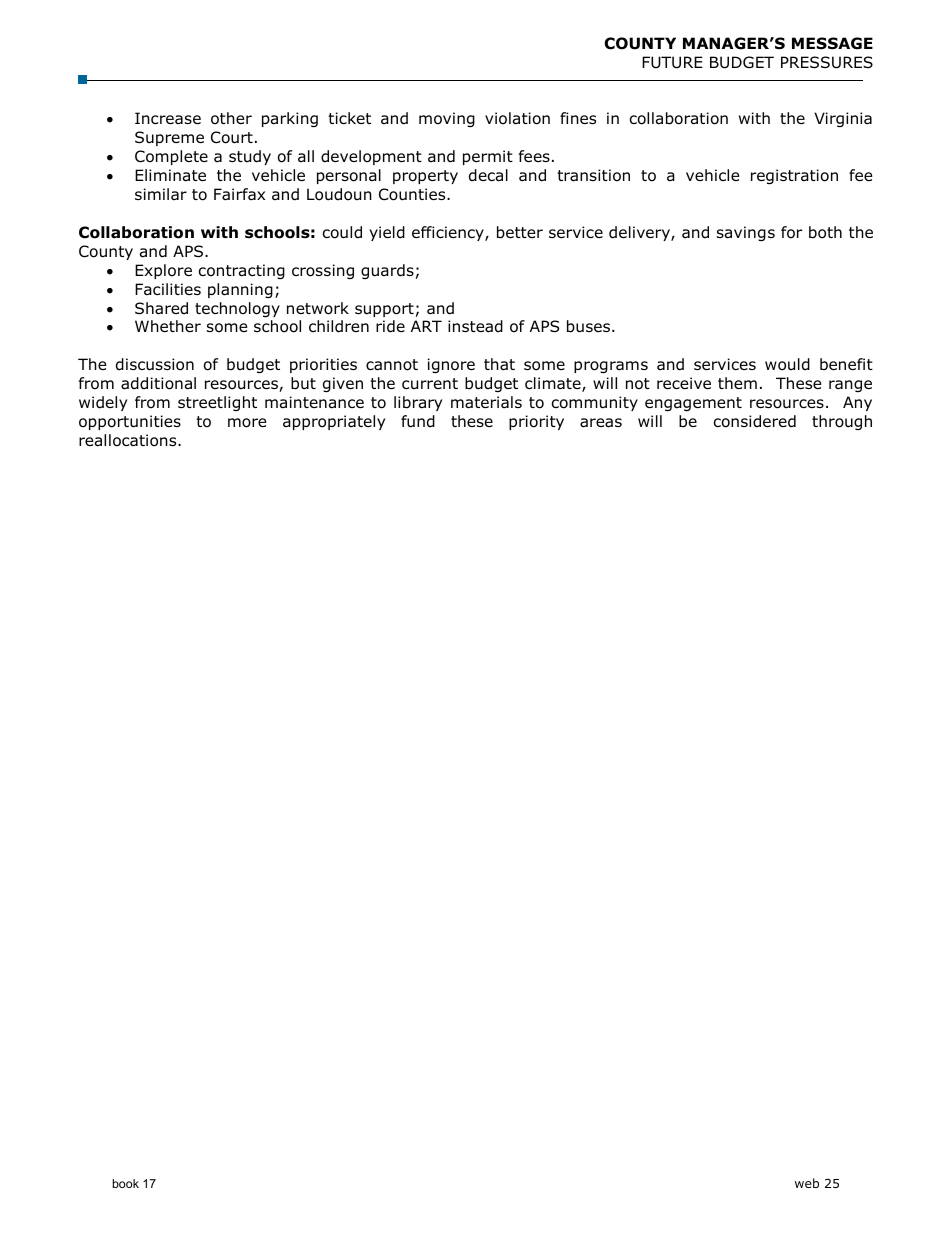  Describe the element at coordinates (168, 118) in the screenshot. I see `Increase` at that location.
